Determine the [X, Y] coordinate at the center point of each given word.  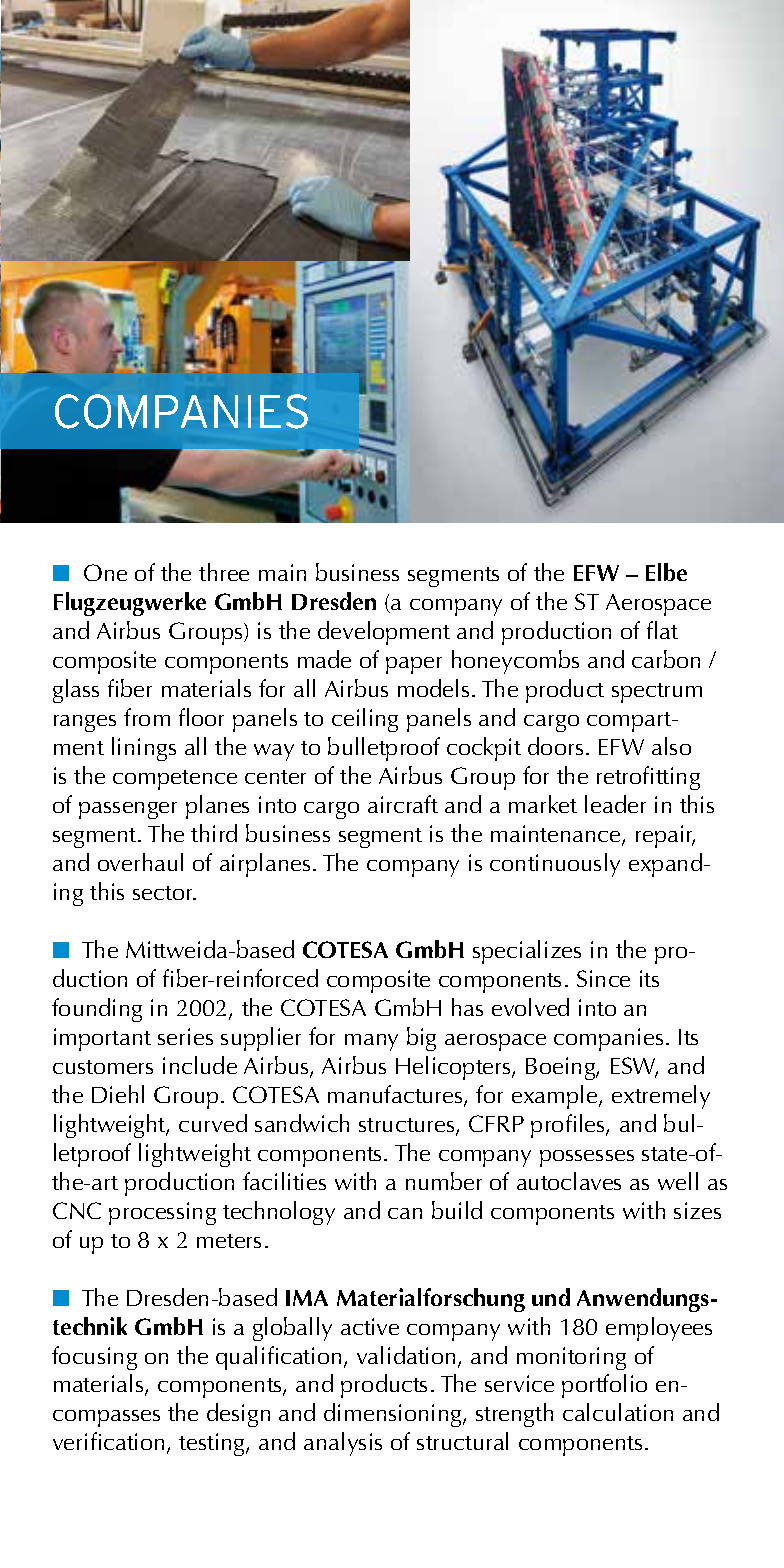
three [224, 572]
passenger [128, 810]
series [185, 1036]
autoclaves [569, 1181]
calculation [618, 1412]
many [371, 1042]
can [405, 1213]
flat [662, 630]
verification [108, 1441]
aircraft [403, 804]
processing [162, 1213]
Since [603, 978]
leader [615, 804]
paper [414, 665]
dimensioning [394, 1415]
